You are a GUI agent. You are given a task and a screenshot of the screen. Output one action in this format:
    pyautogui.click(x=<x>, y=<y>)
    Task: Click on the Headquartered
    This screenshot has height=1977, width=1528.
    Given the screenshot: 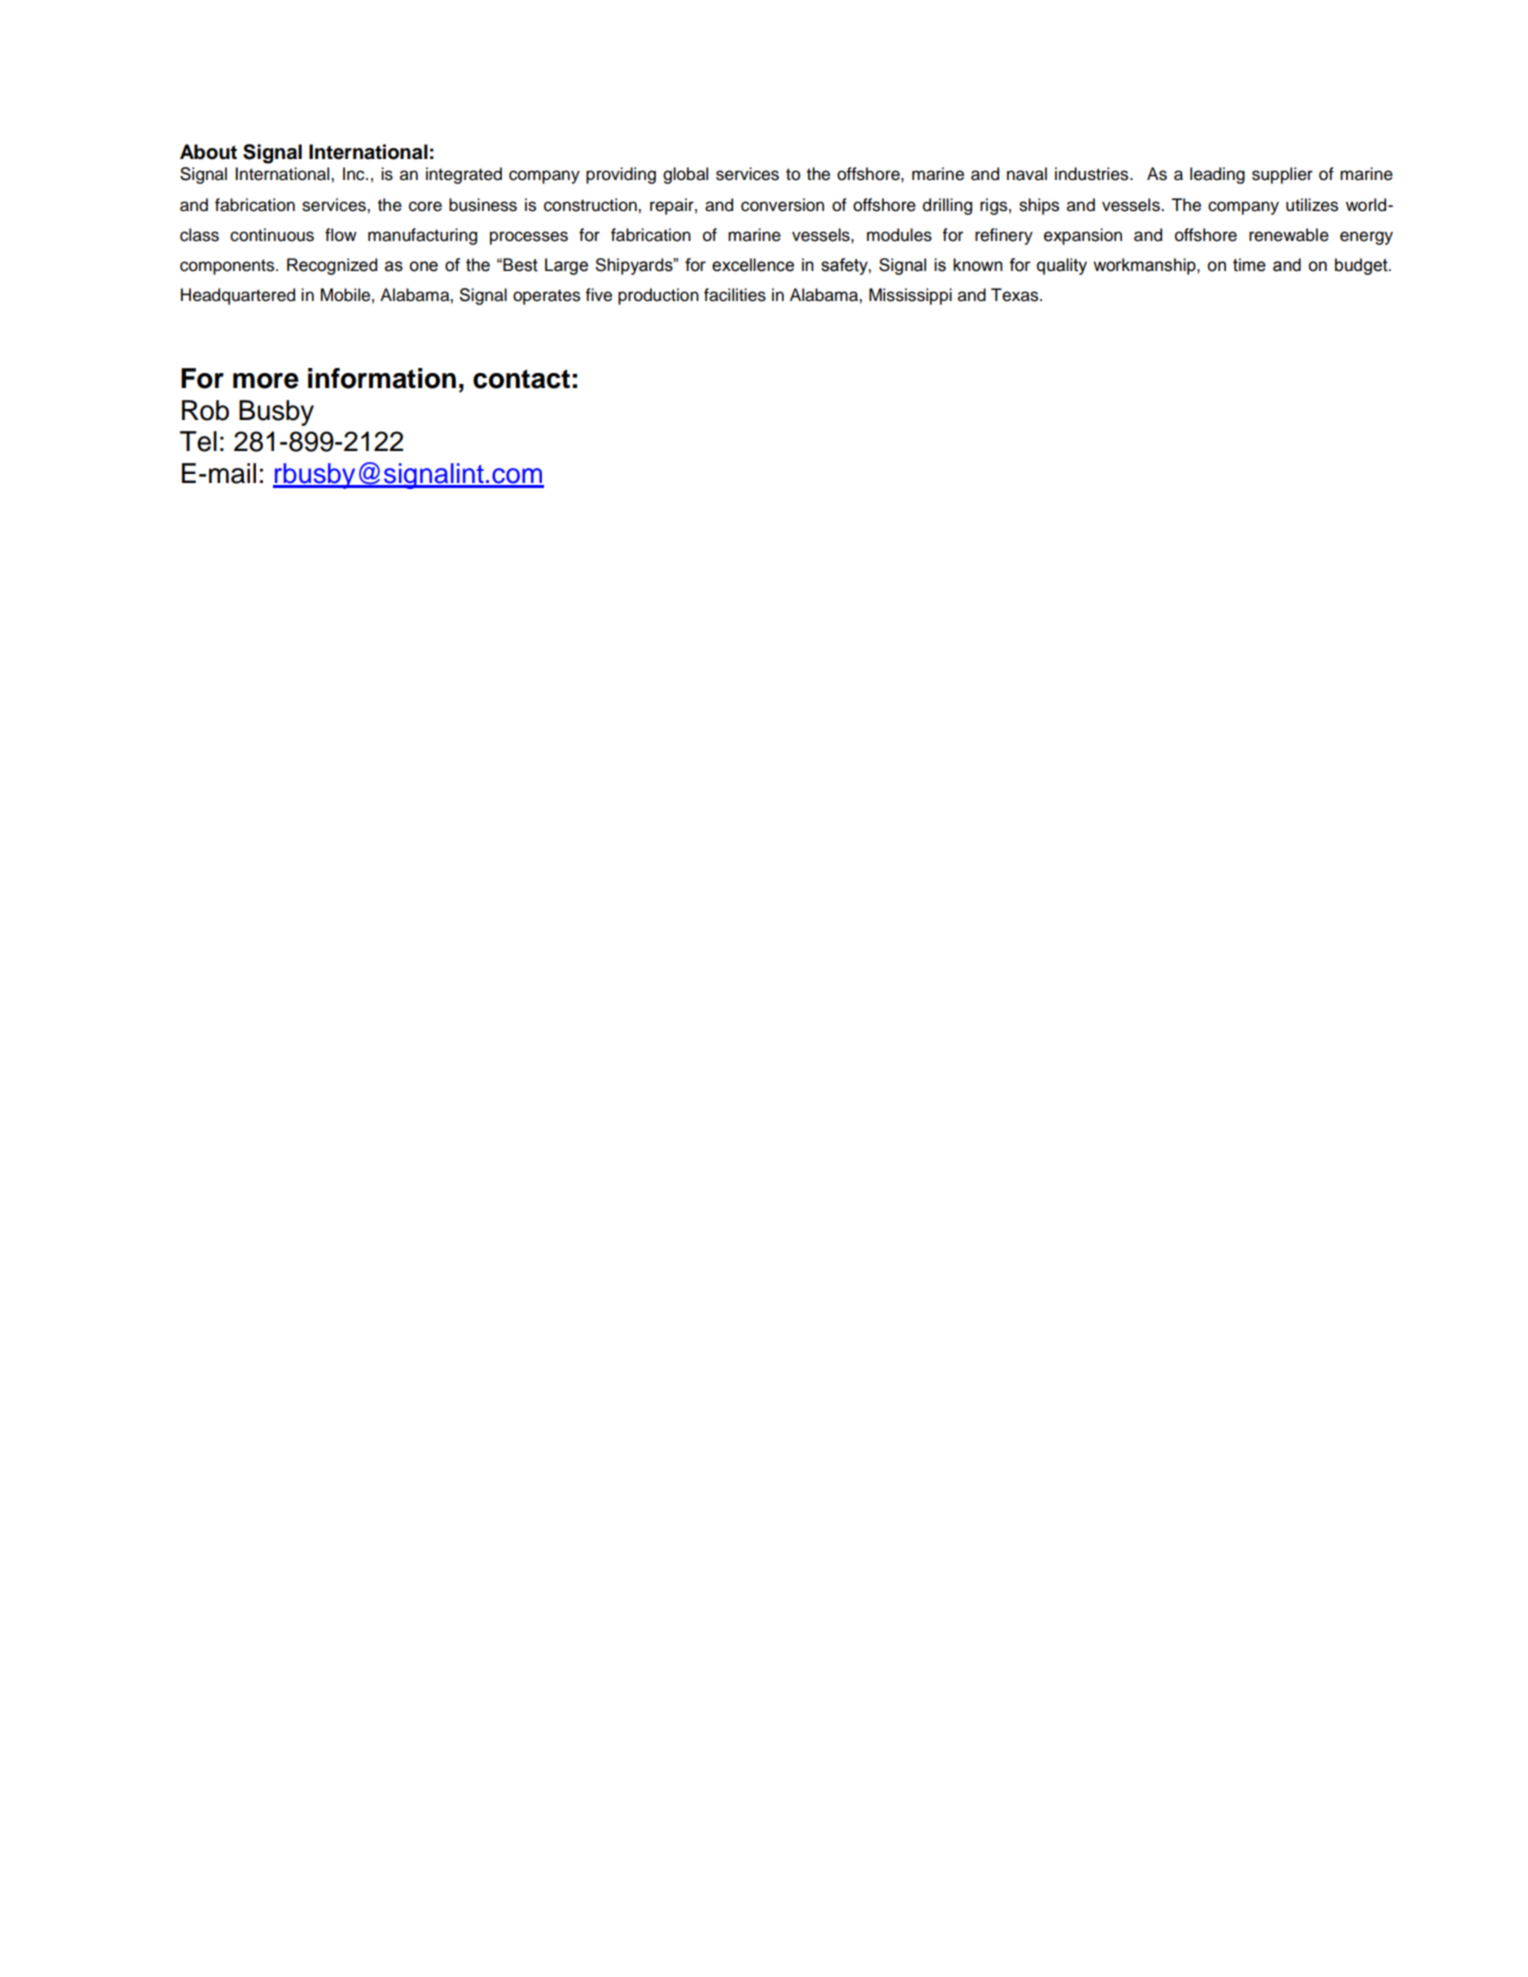 What is the action you would take?
    pyautogui.click(x=238, y=296)
